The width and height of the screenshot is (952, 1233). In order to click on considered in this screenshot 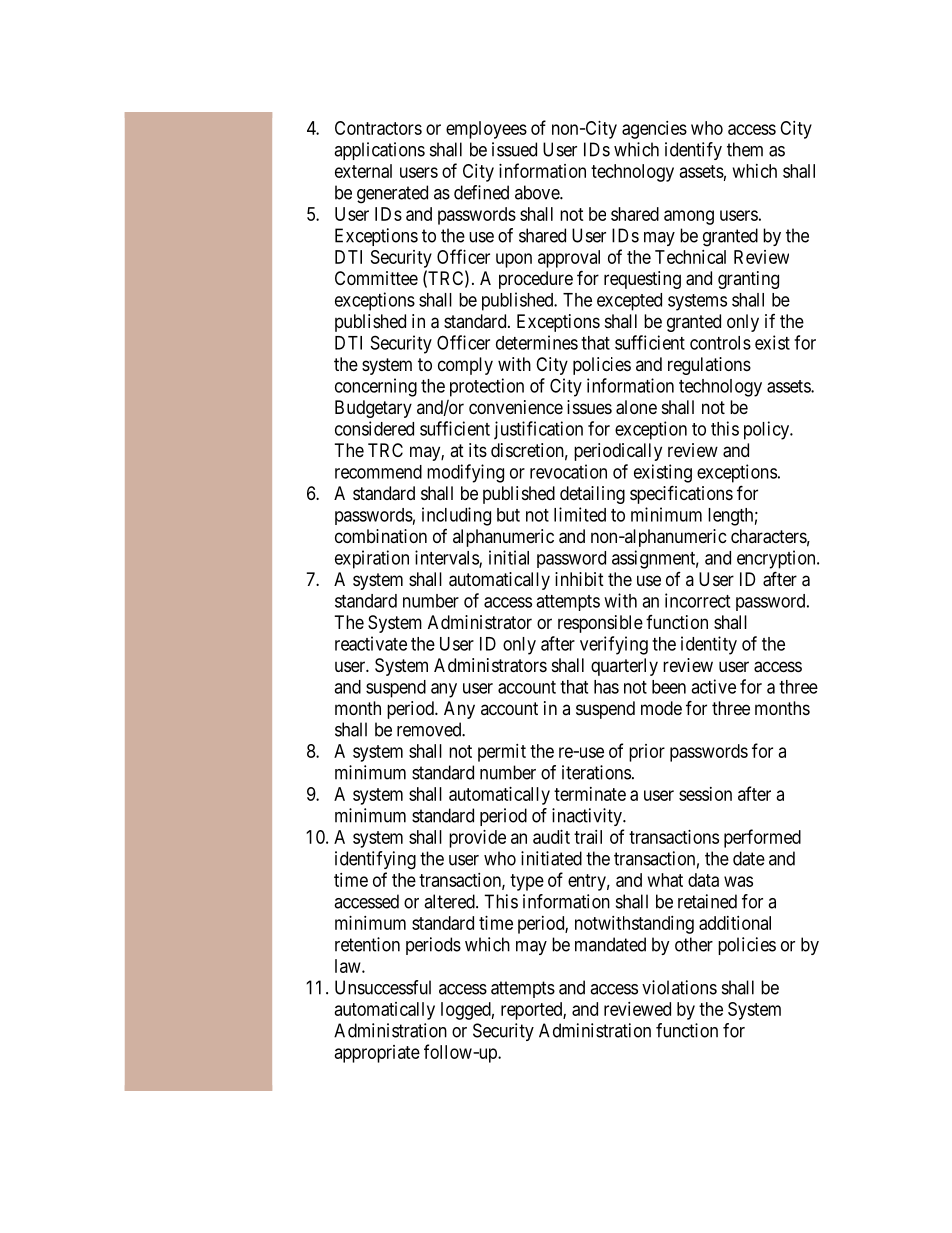, I will do `click(374, 428)`.
